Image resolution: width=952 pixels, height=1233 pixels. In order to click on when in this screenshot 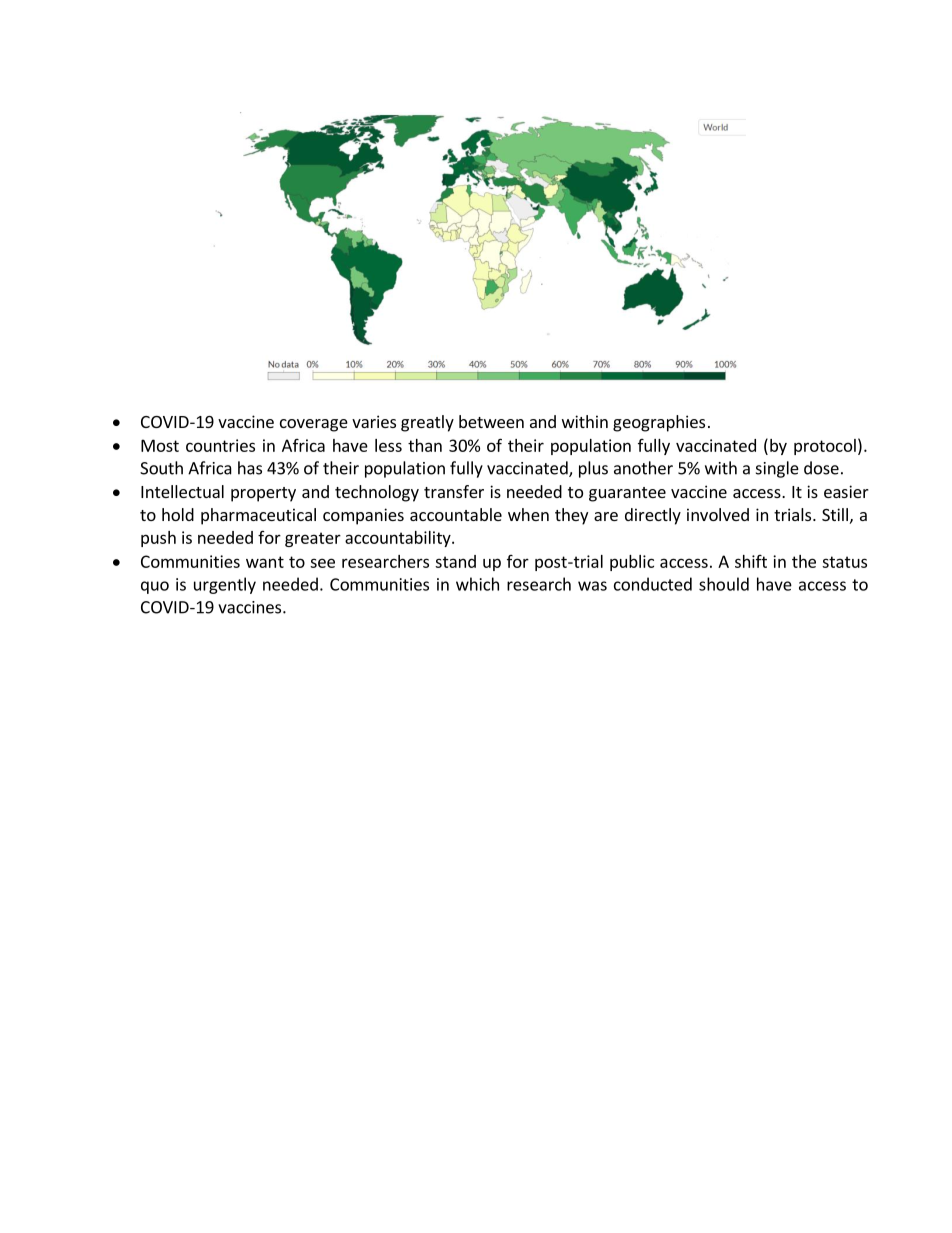, I will do `click(528, 514)`.
